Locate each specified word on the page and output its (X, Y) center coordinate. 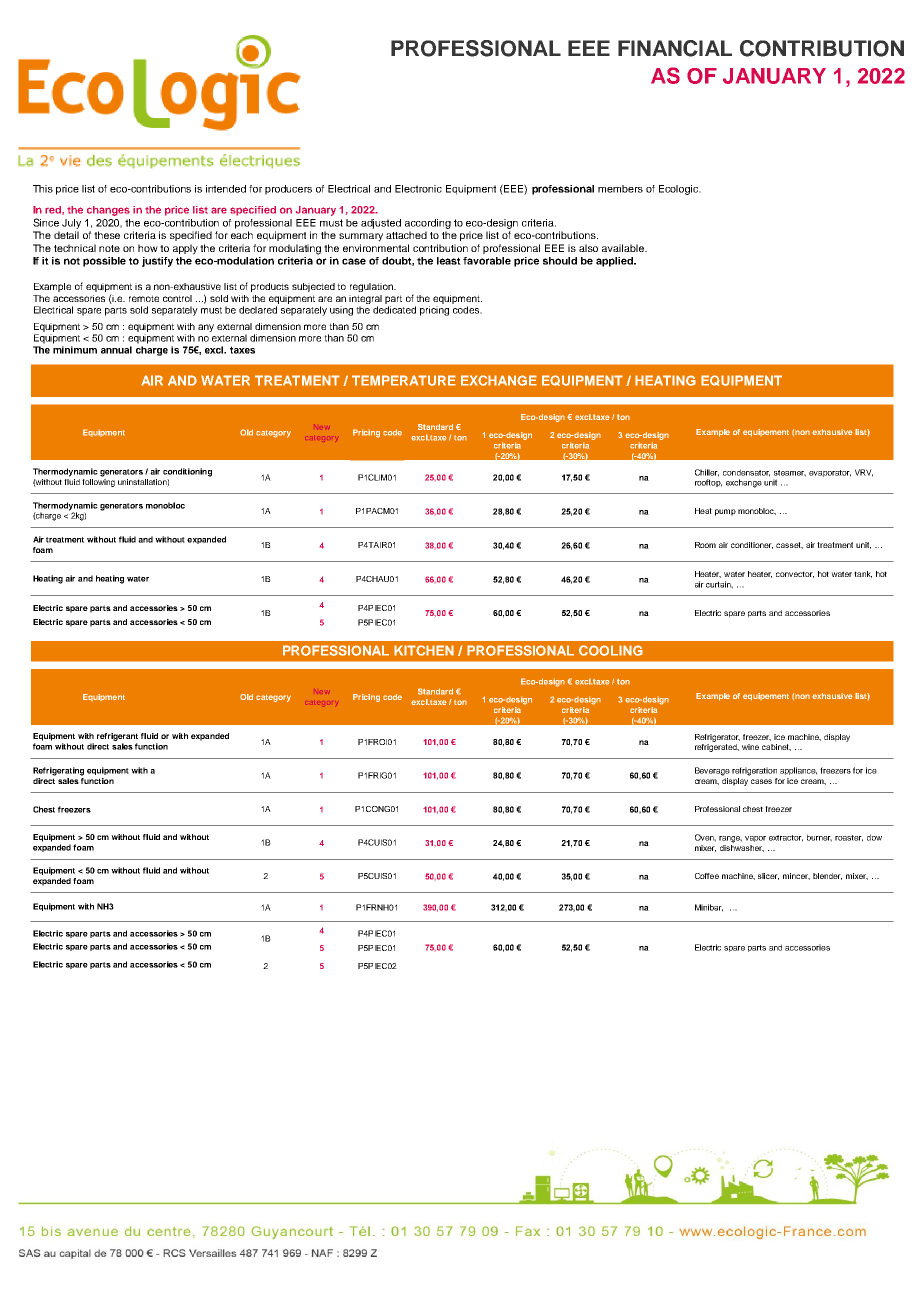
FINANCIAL (675, 48)
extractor (786, 838)
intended (226, 189)
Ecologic (680, 190)
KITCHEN (424, 650)
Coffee (707, 876)
